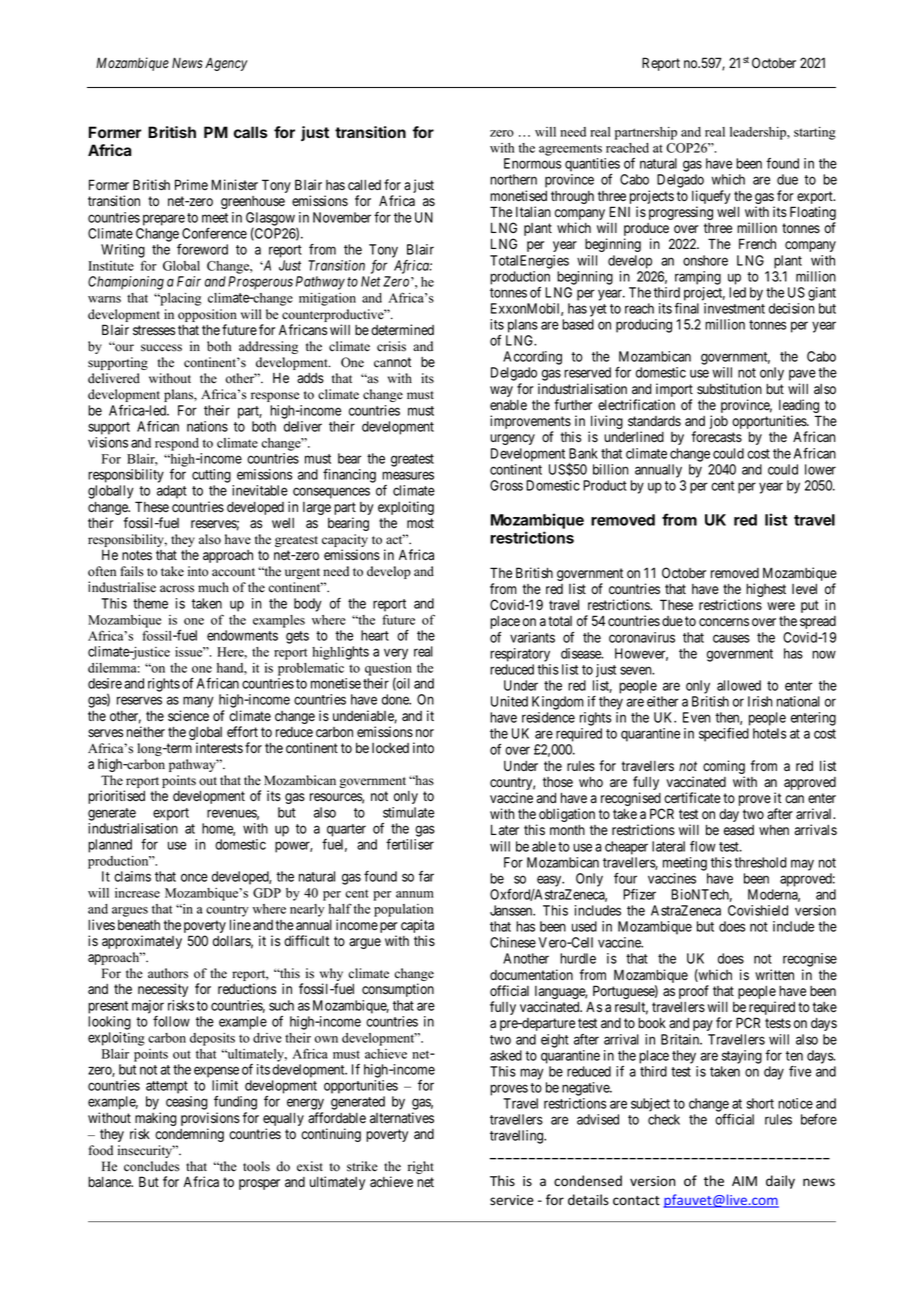  Describe the element at coordinates (739, 830) in the screenshot. I see `eased` at that location.
